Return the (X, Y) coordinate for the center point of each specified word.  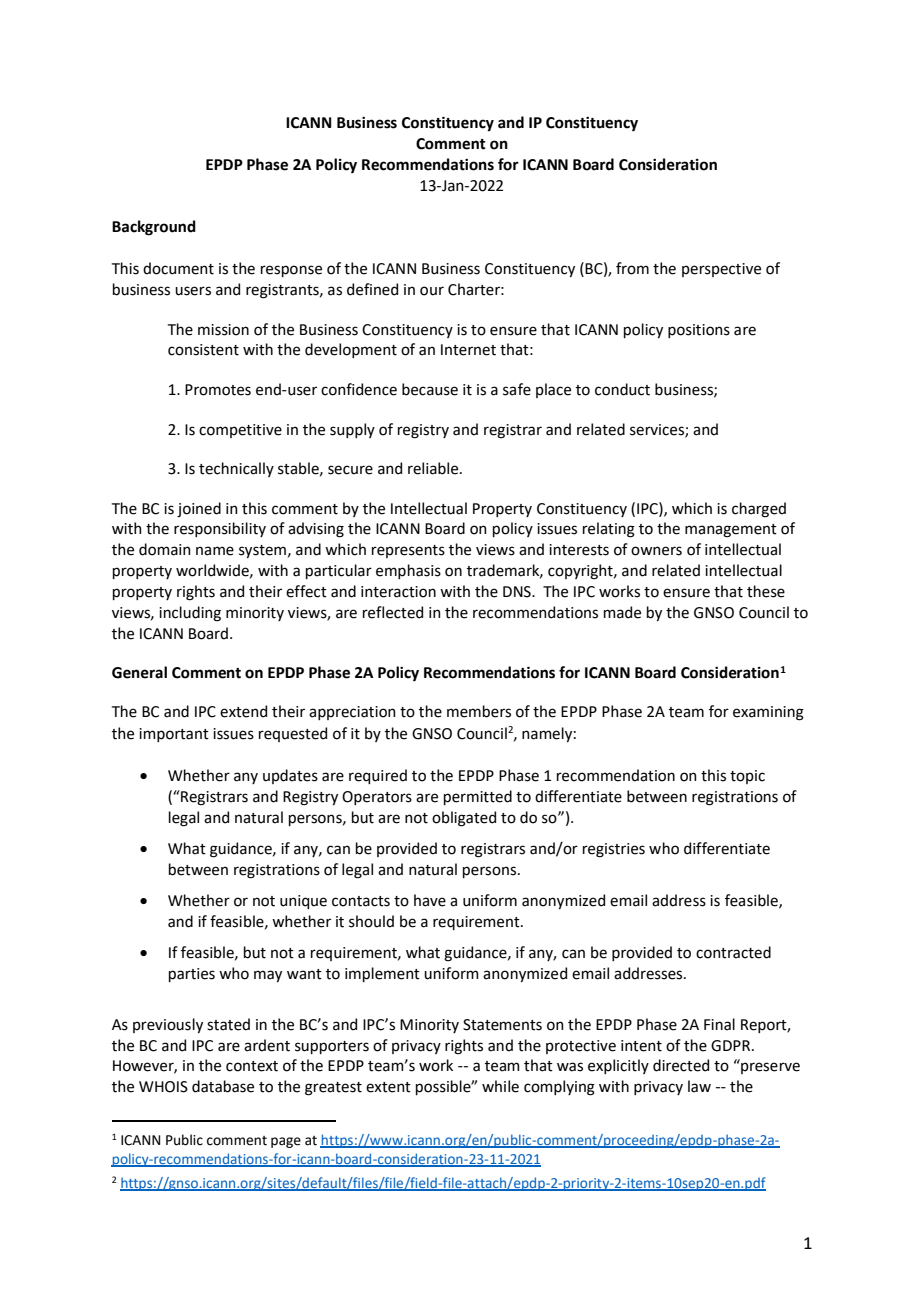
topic (747, 777)
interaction (398, 592)
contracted (733, 952)
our (432, 291)
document (178, 268)
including (190, 614)
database (223, 1086)
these (766, 591)
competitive (240, 431)
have (430, 900)
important (174, 735)
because (430, 389)
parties (192, 975)
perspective (721, 270)
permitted (478, 797)
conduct (622, 389)
